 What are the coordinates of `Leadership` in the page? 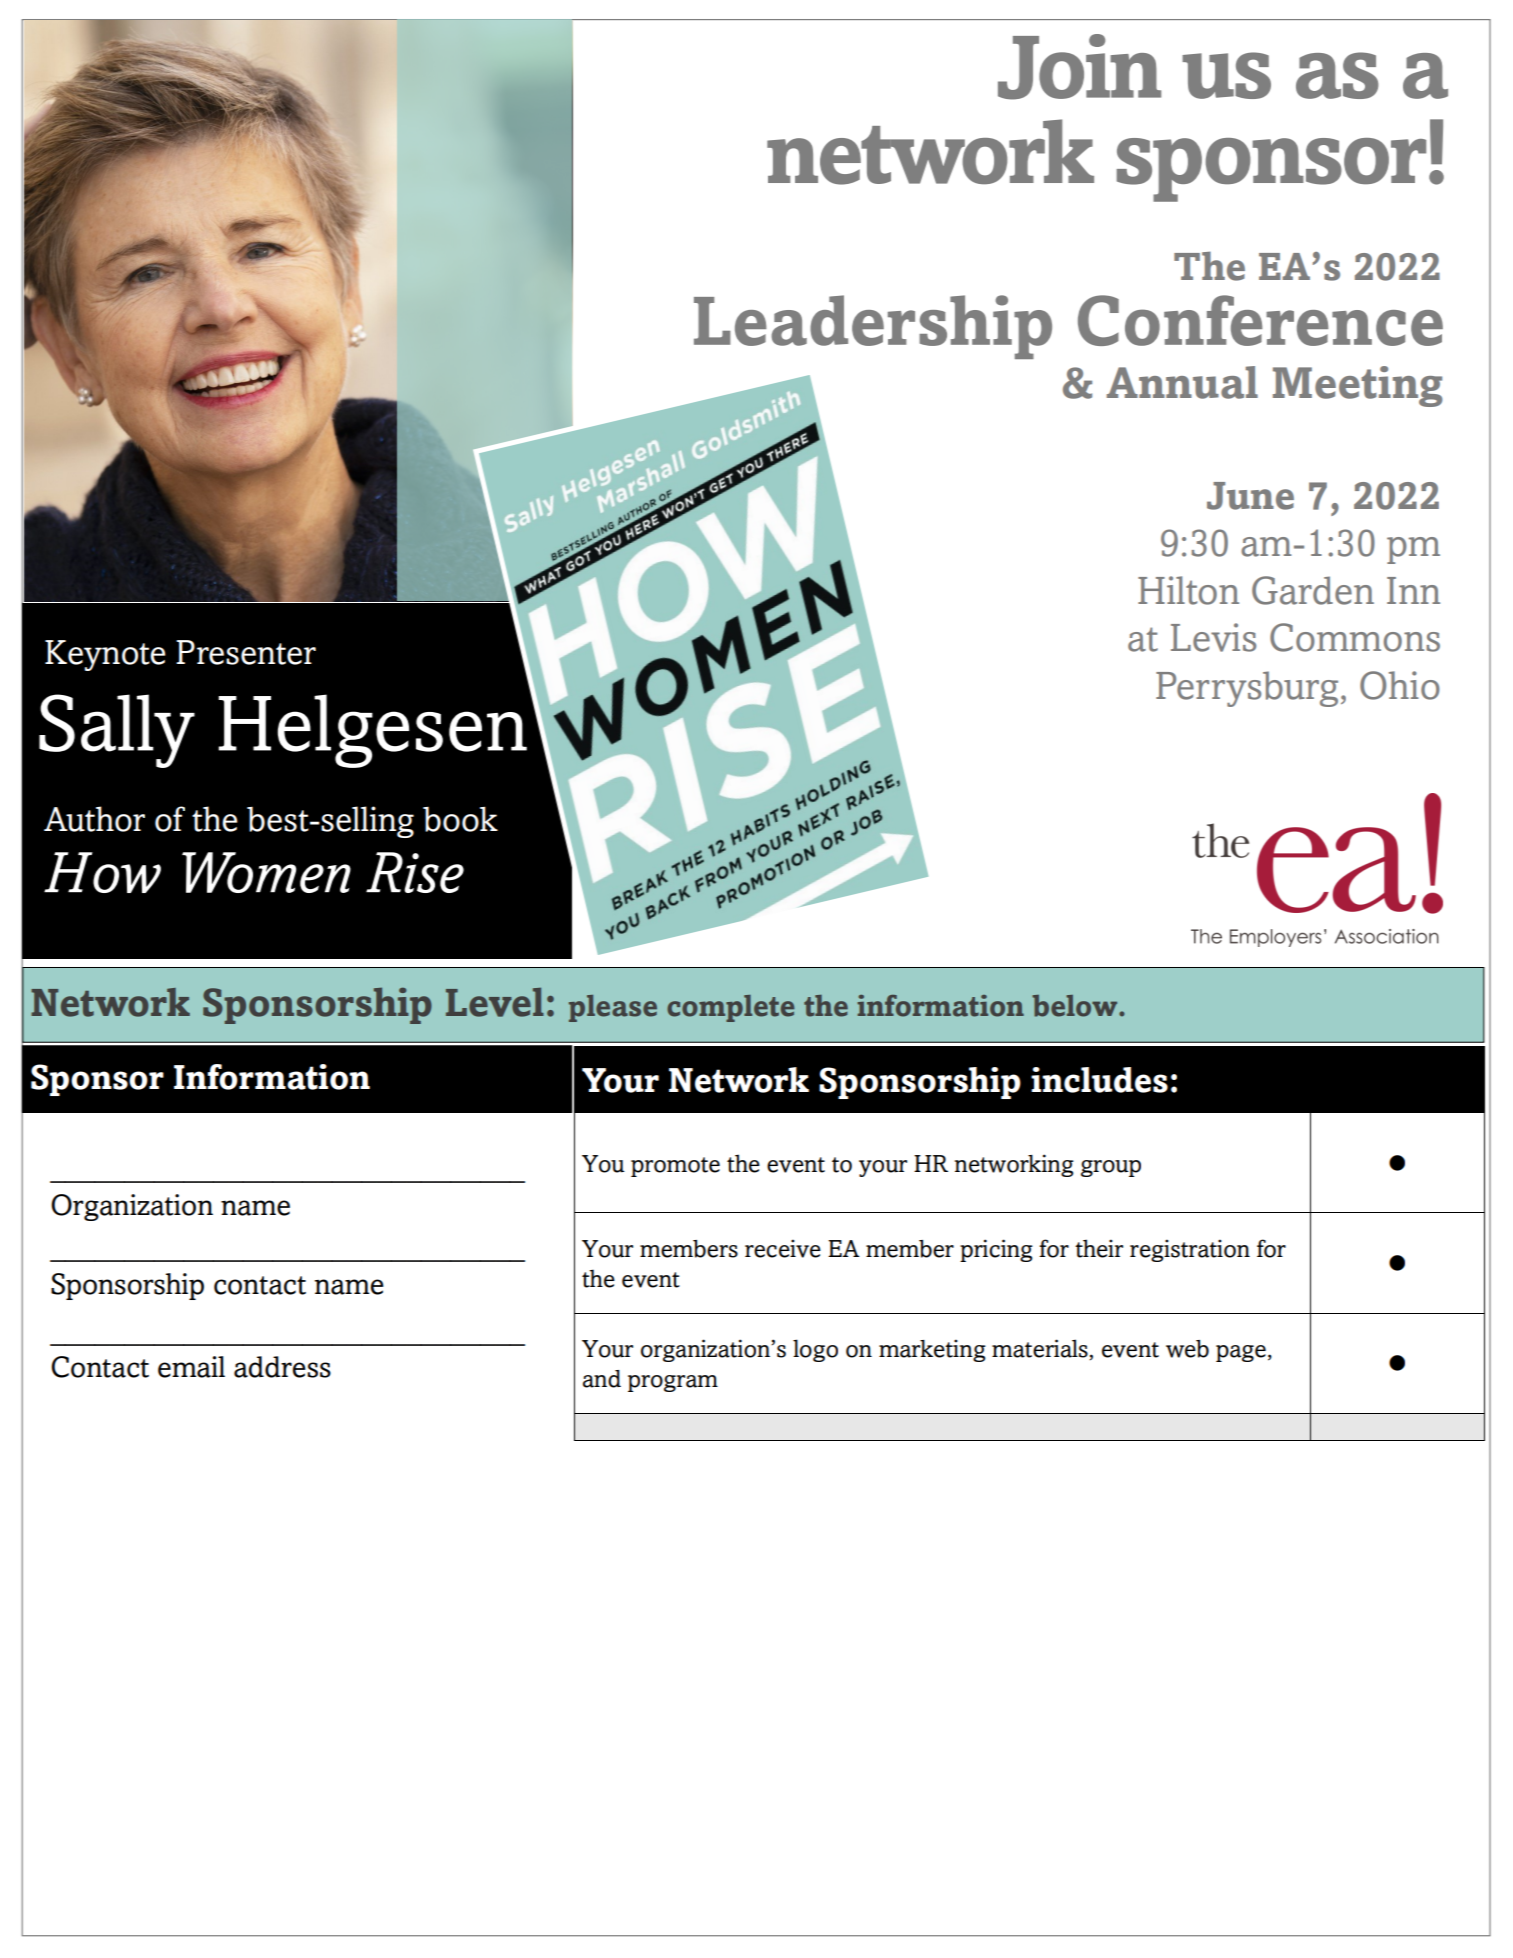 It's located at (873, 327).
